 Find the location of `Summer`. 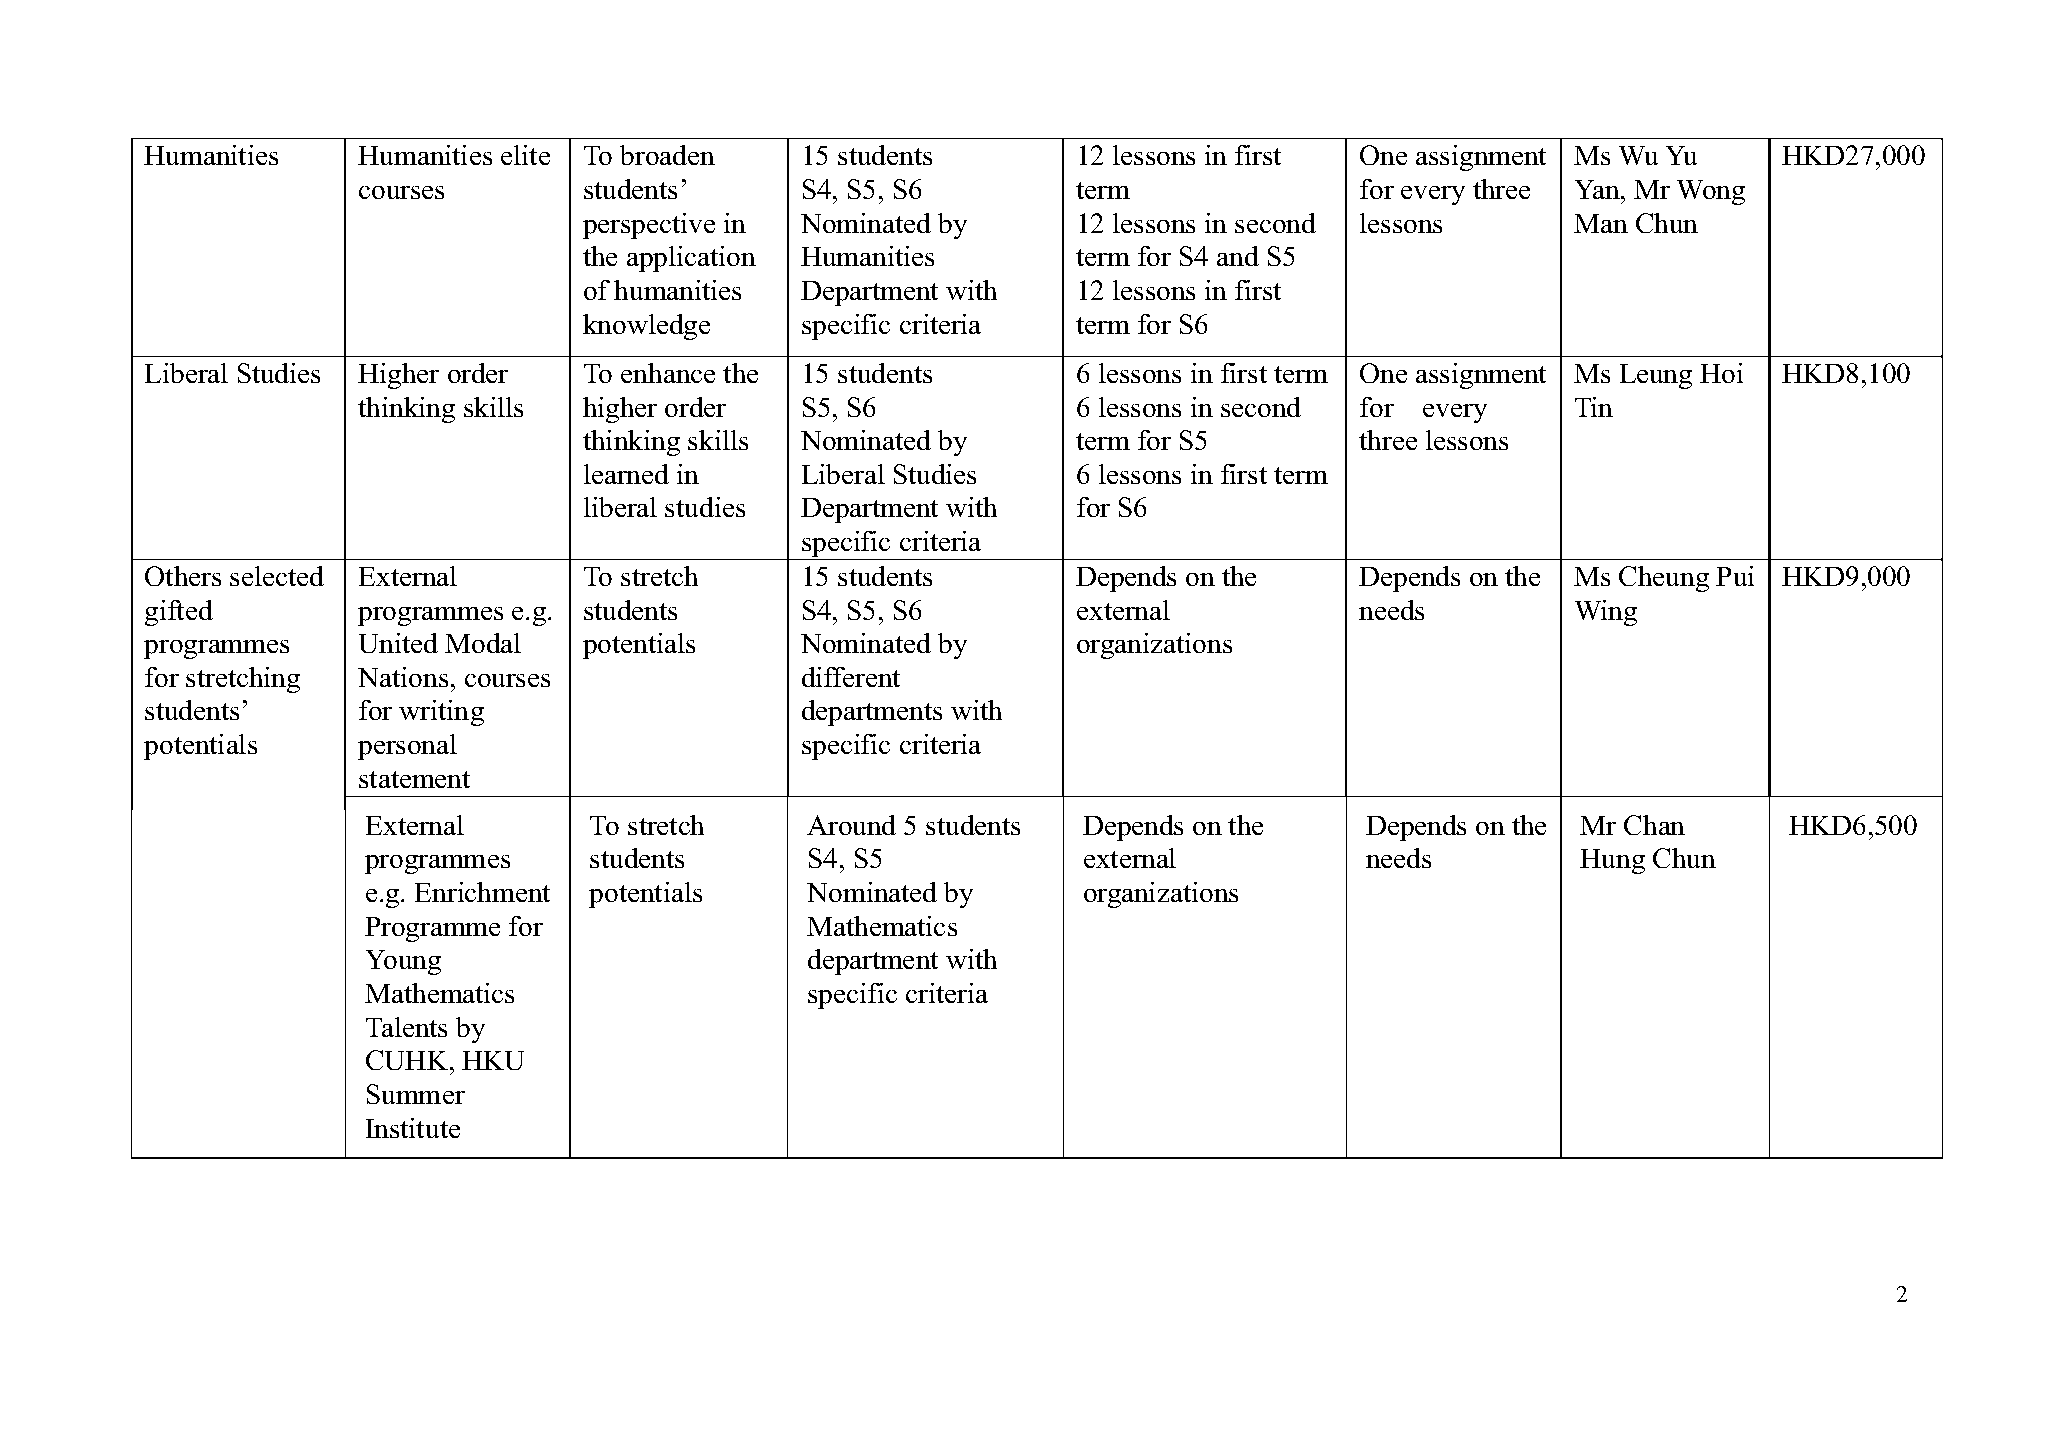

Summer is located at coordinates (416, 1094).
